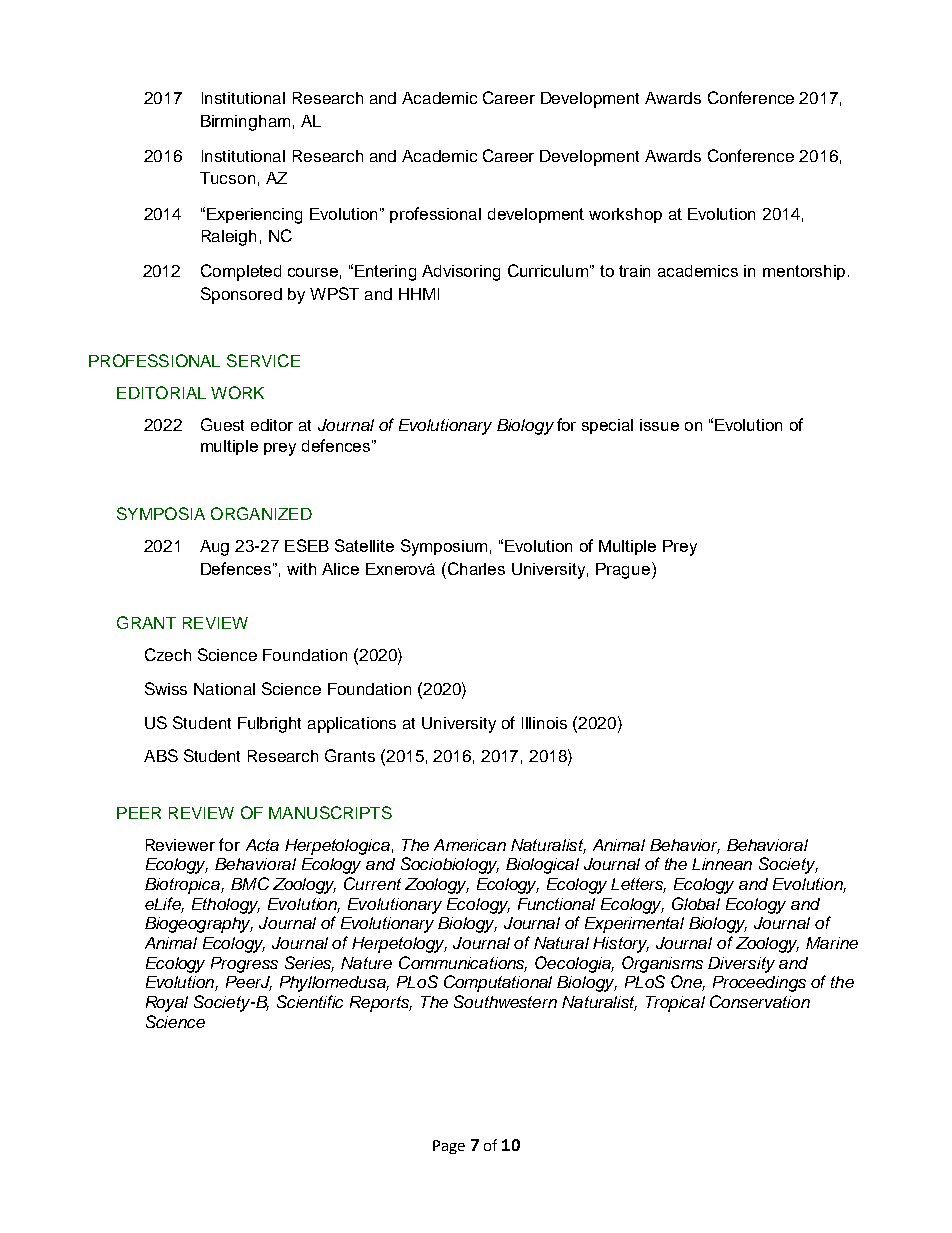  I want to click on Royal, so click(167, 1004).
